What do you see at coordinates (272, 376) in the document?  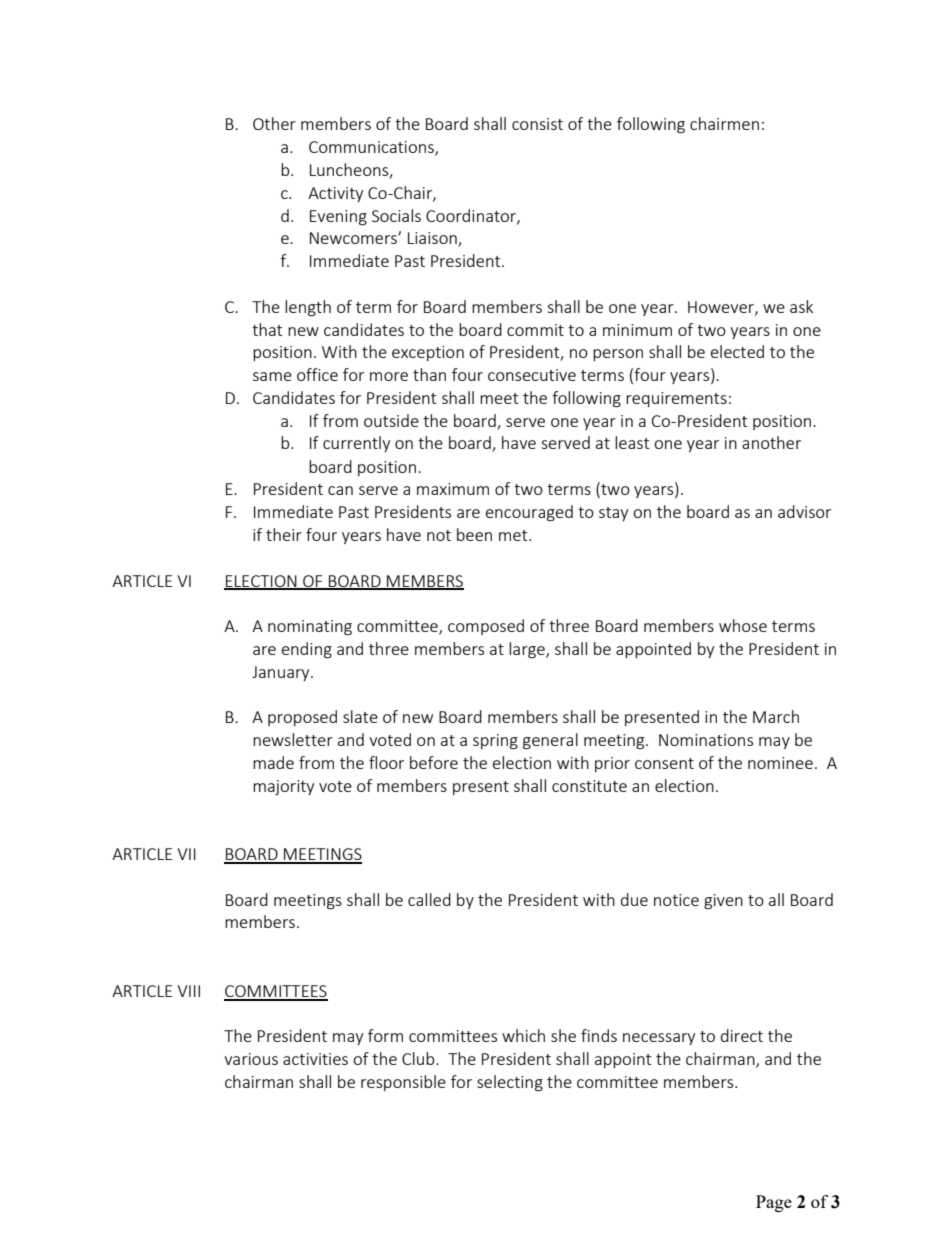 I see `same` at bounding box center [272, 376].
